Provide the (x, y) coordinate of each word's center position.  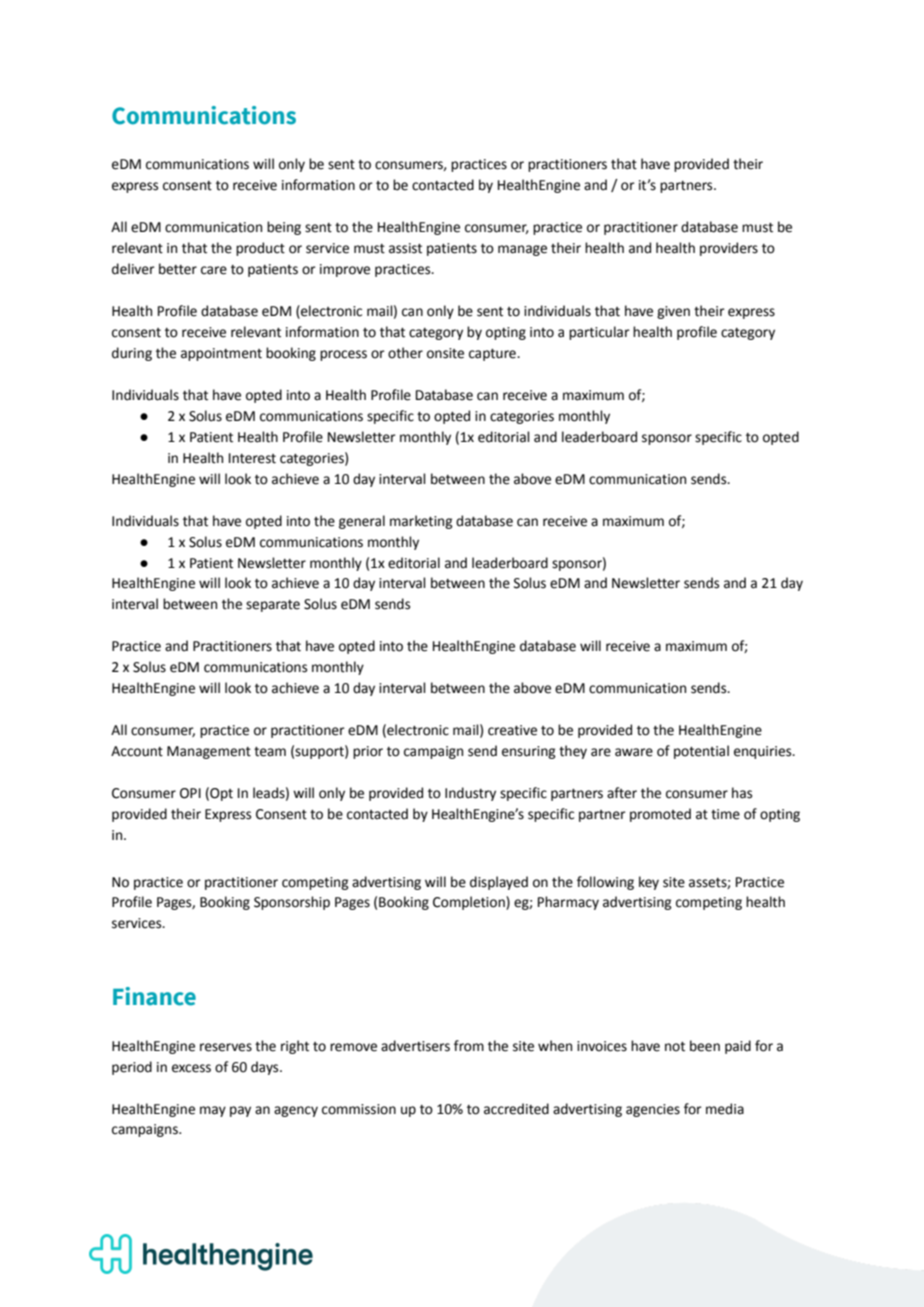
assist (405, 248)
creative (512, 730)
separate (273, 606)
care (214, 270)
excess (191, 1068)
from (469, 1046)
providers (729, 249)
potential (701, 752)
